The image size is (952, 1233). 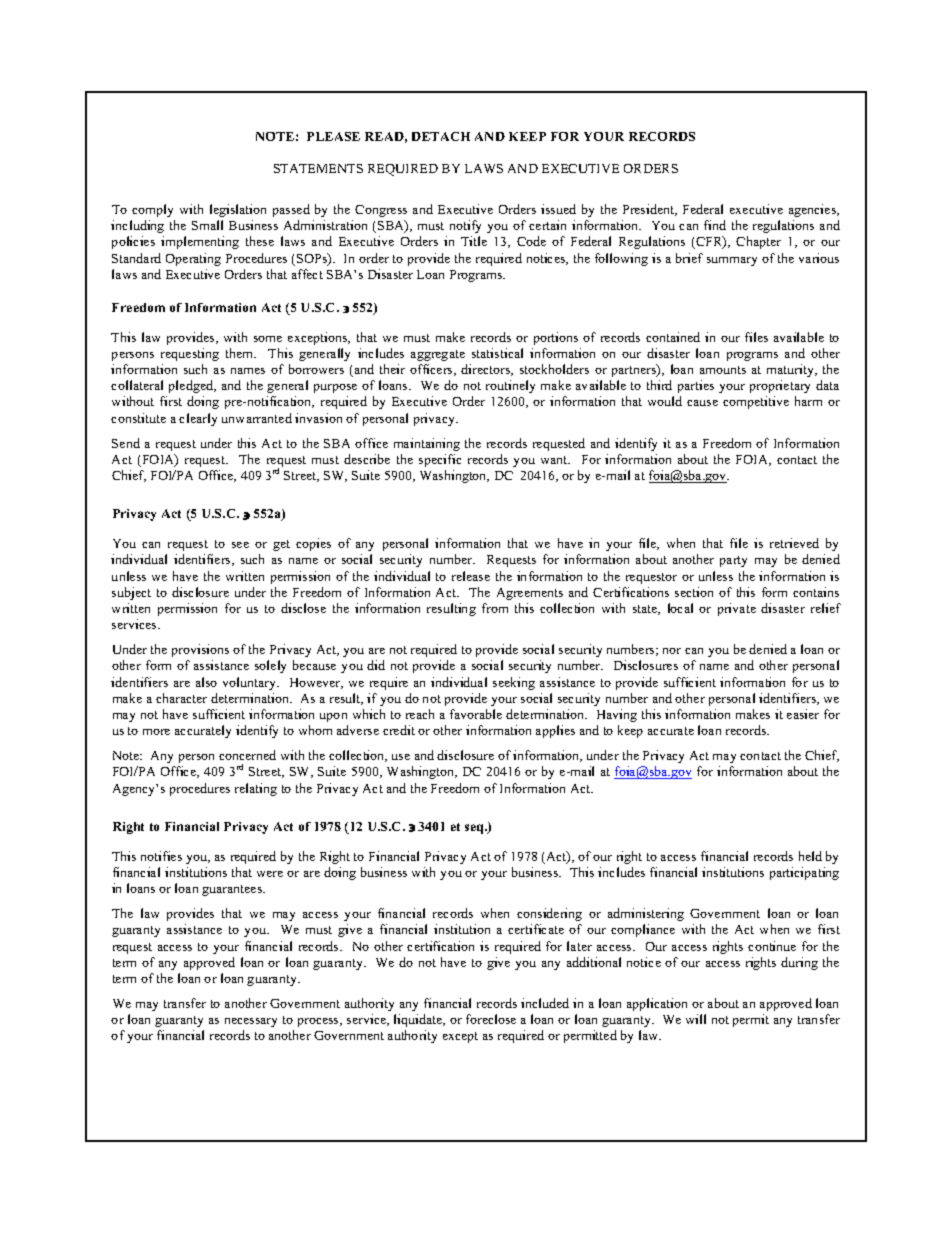 I want to click on necessary, so click(x=251, y=1022).
